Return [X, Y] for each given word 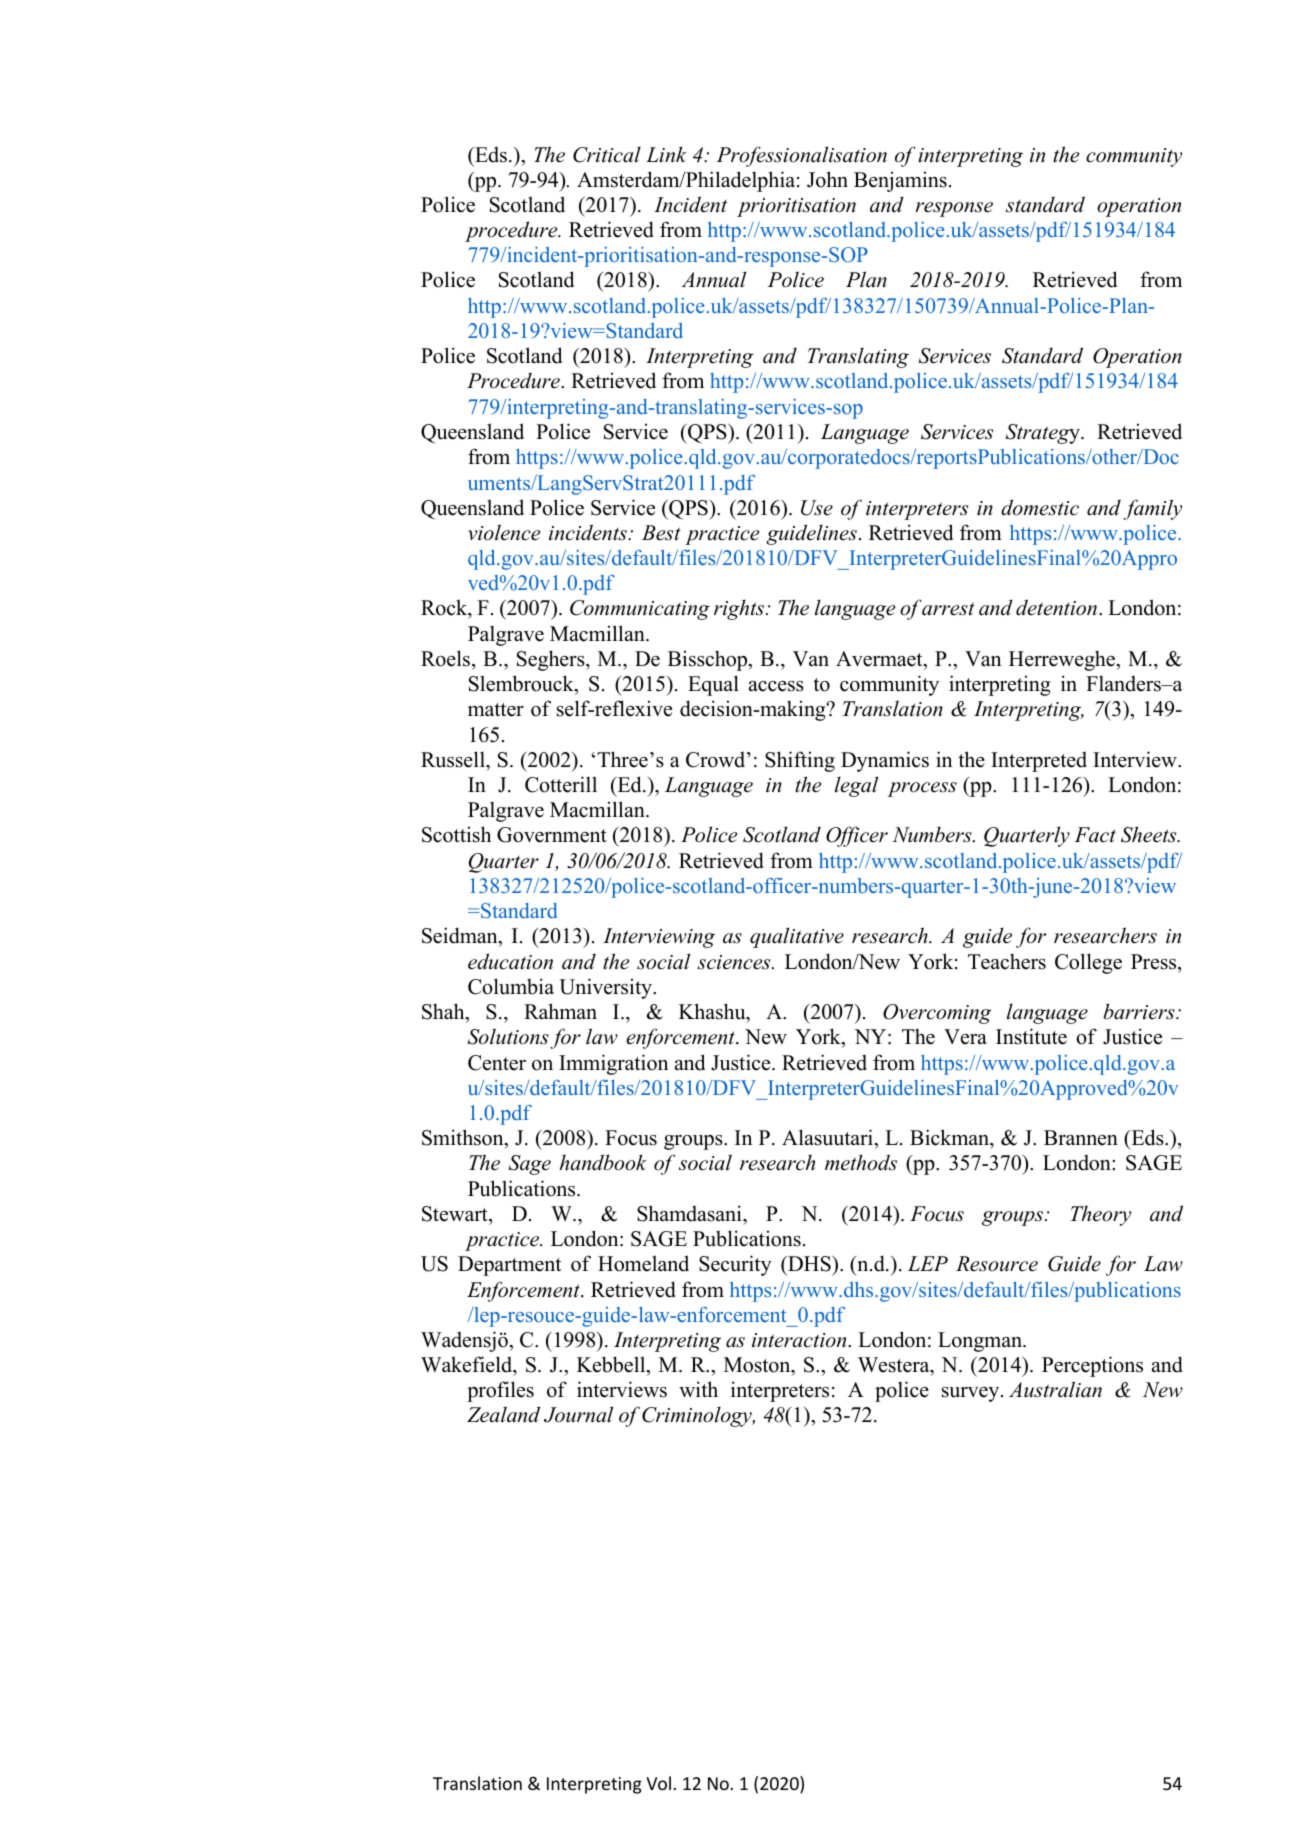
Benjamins [900, 181]
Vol [658, 1783]
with [698, 1389]
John [827, 179]
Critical [607, 155]
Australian [1055, 1389]
